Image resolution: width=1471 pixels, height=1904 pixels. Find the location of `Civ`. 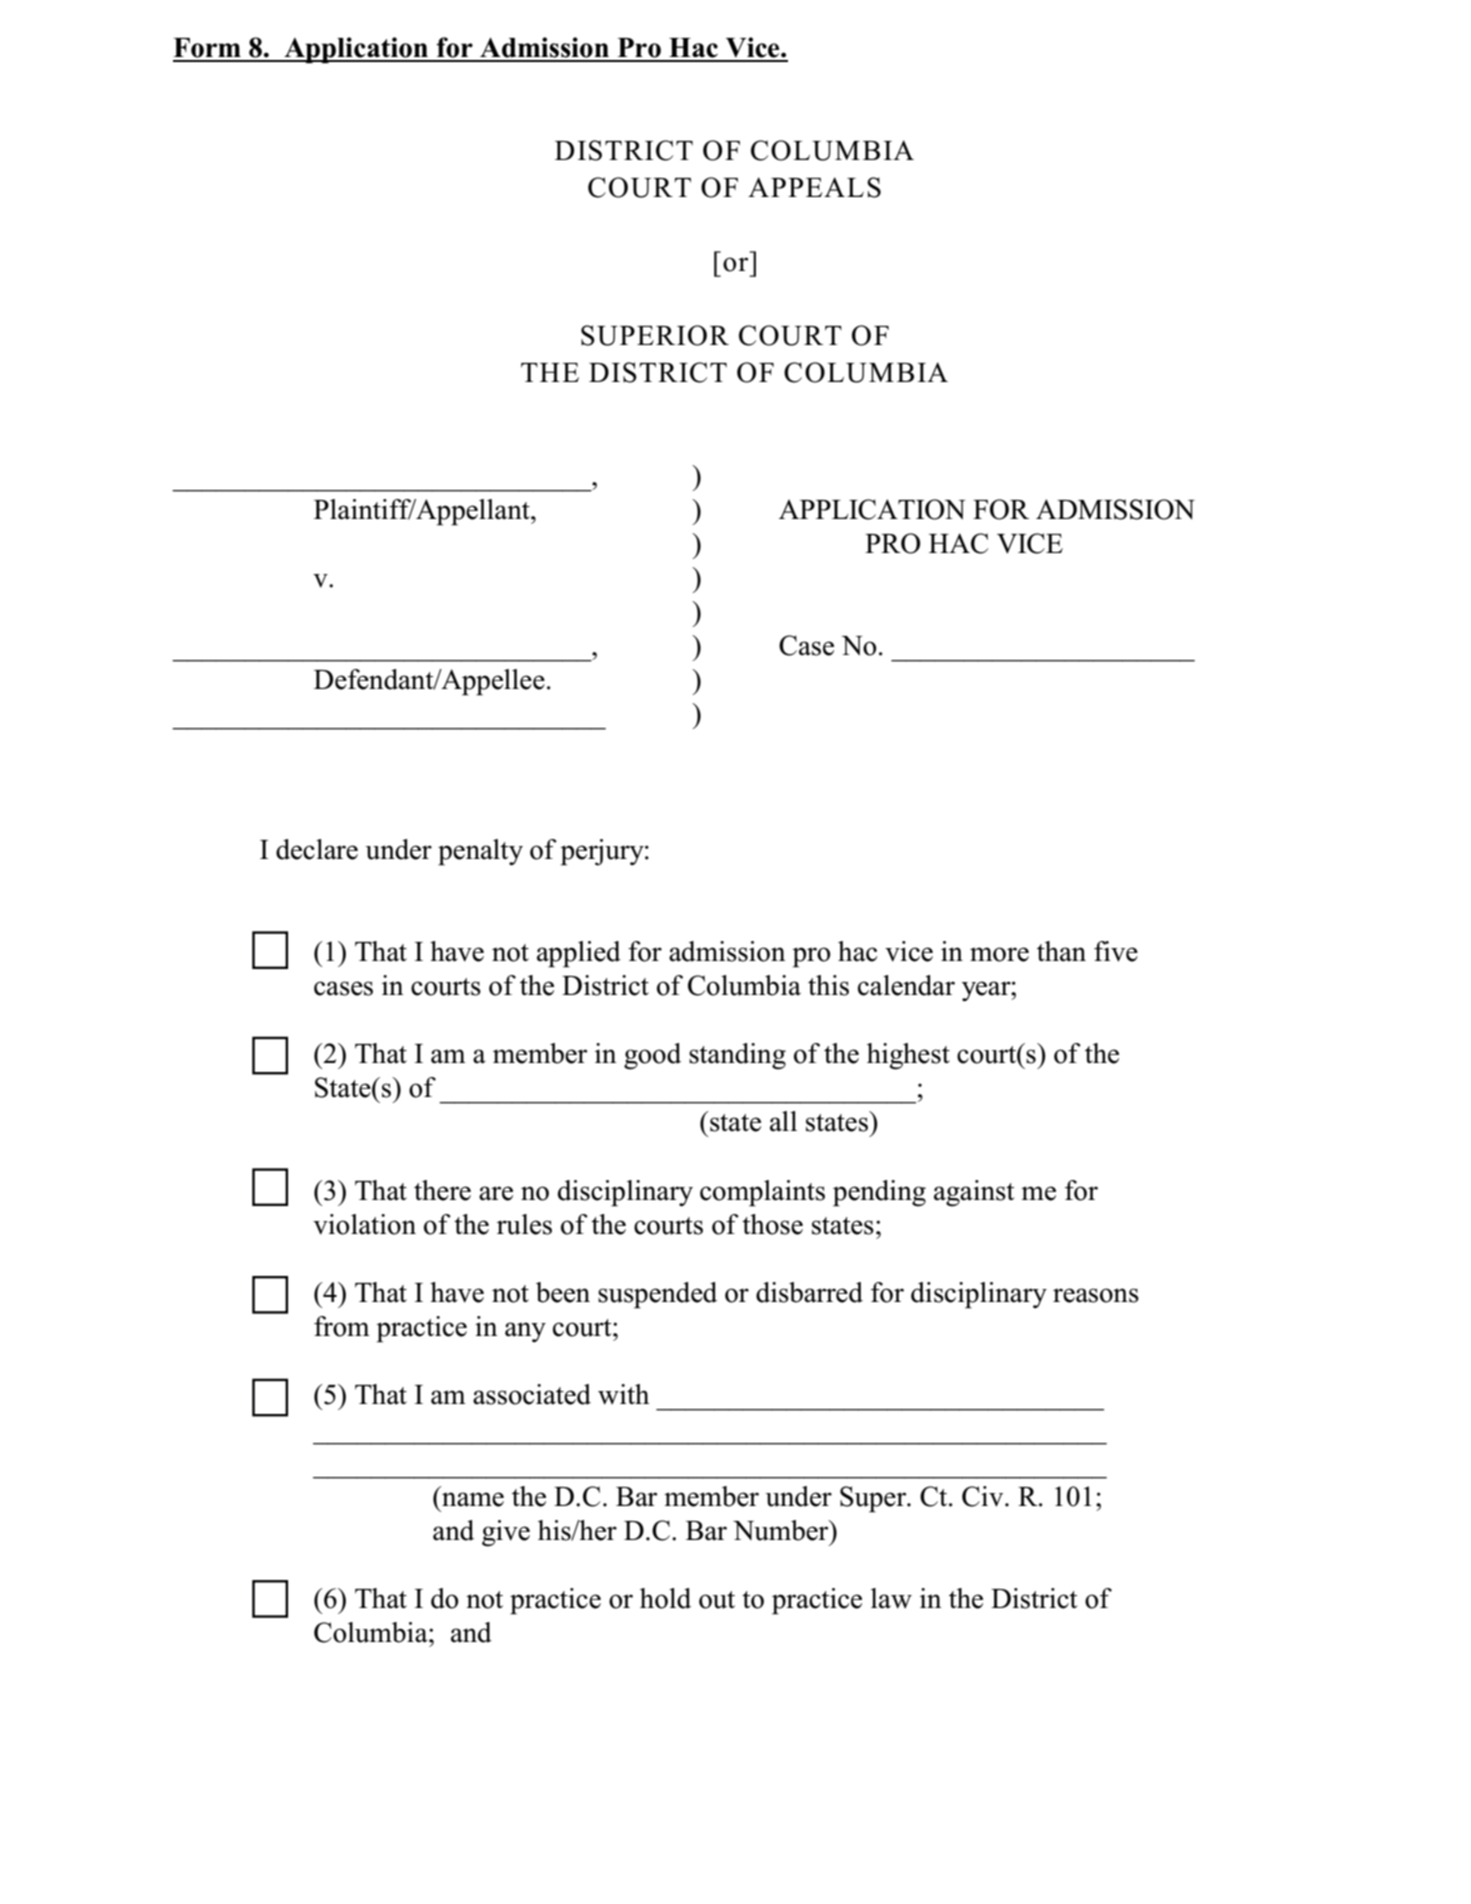

Civ is located at coordinates (984, 1496).
